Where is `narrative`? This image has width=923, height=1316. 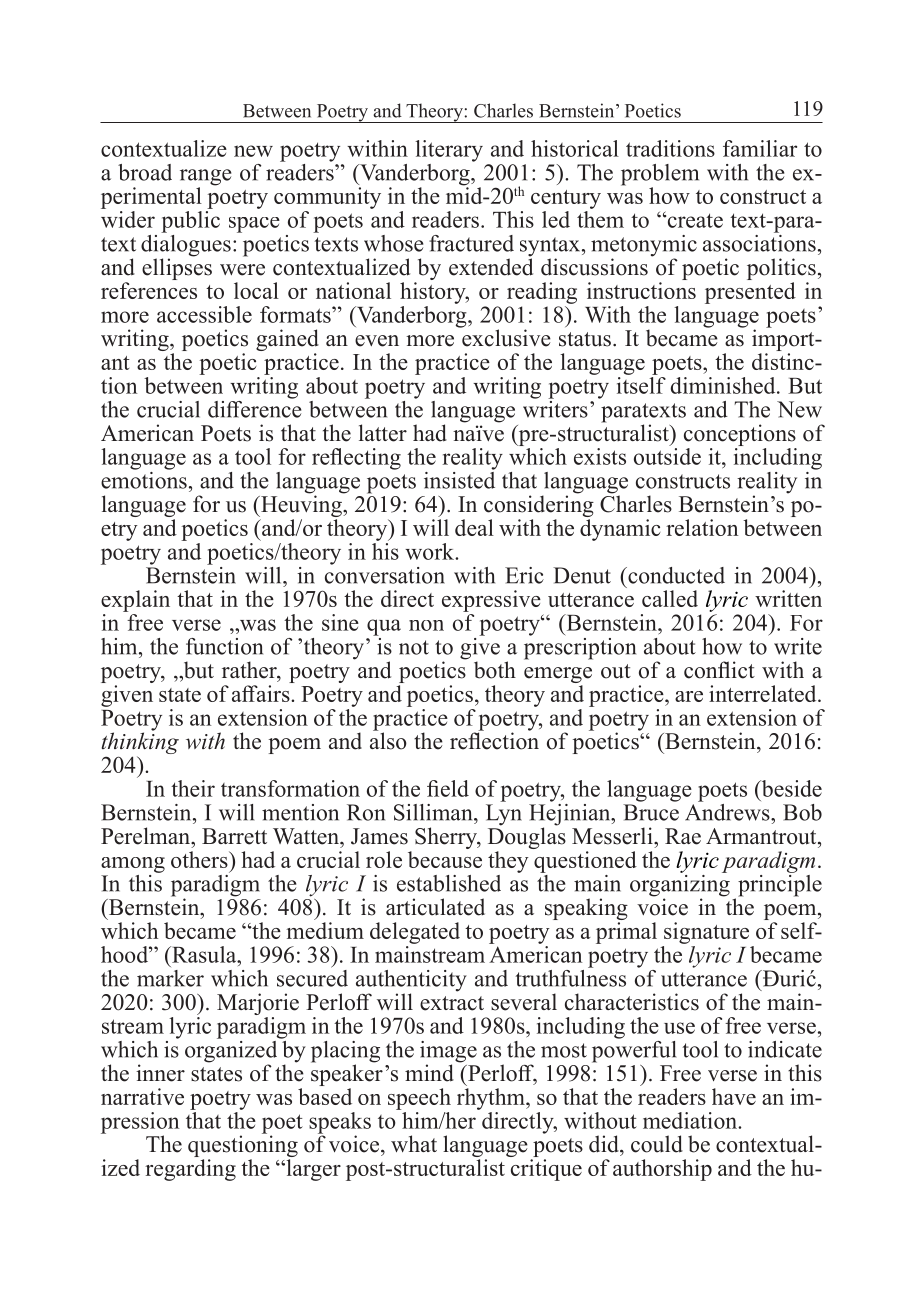 narrative is located at coordinates (142, 1096).
